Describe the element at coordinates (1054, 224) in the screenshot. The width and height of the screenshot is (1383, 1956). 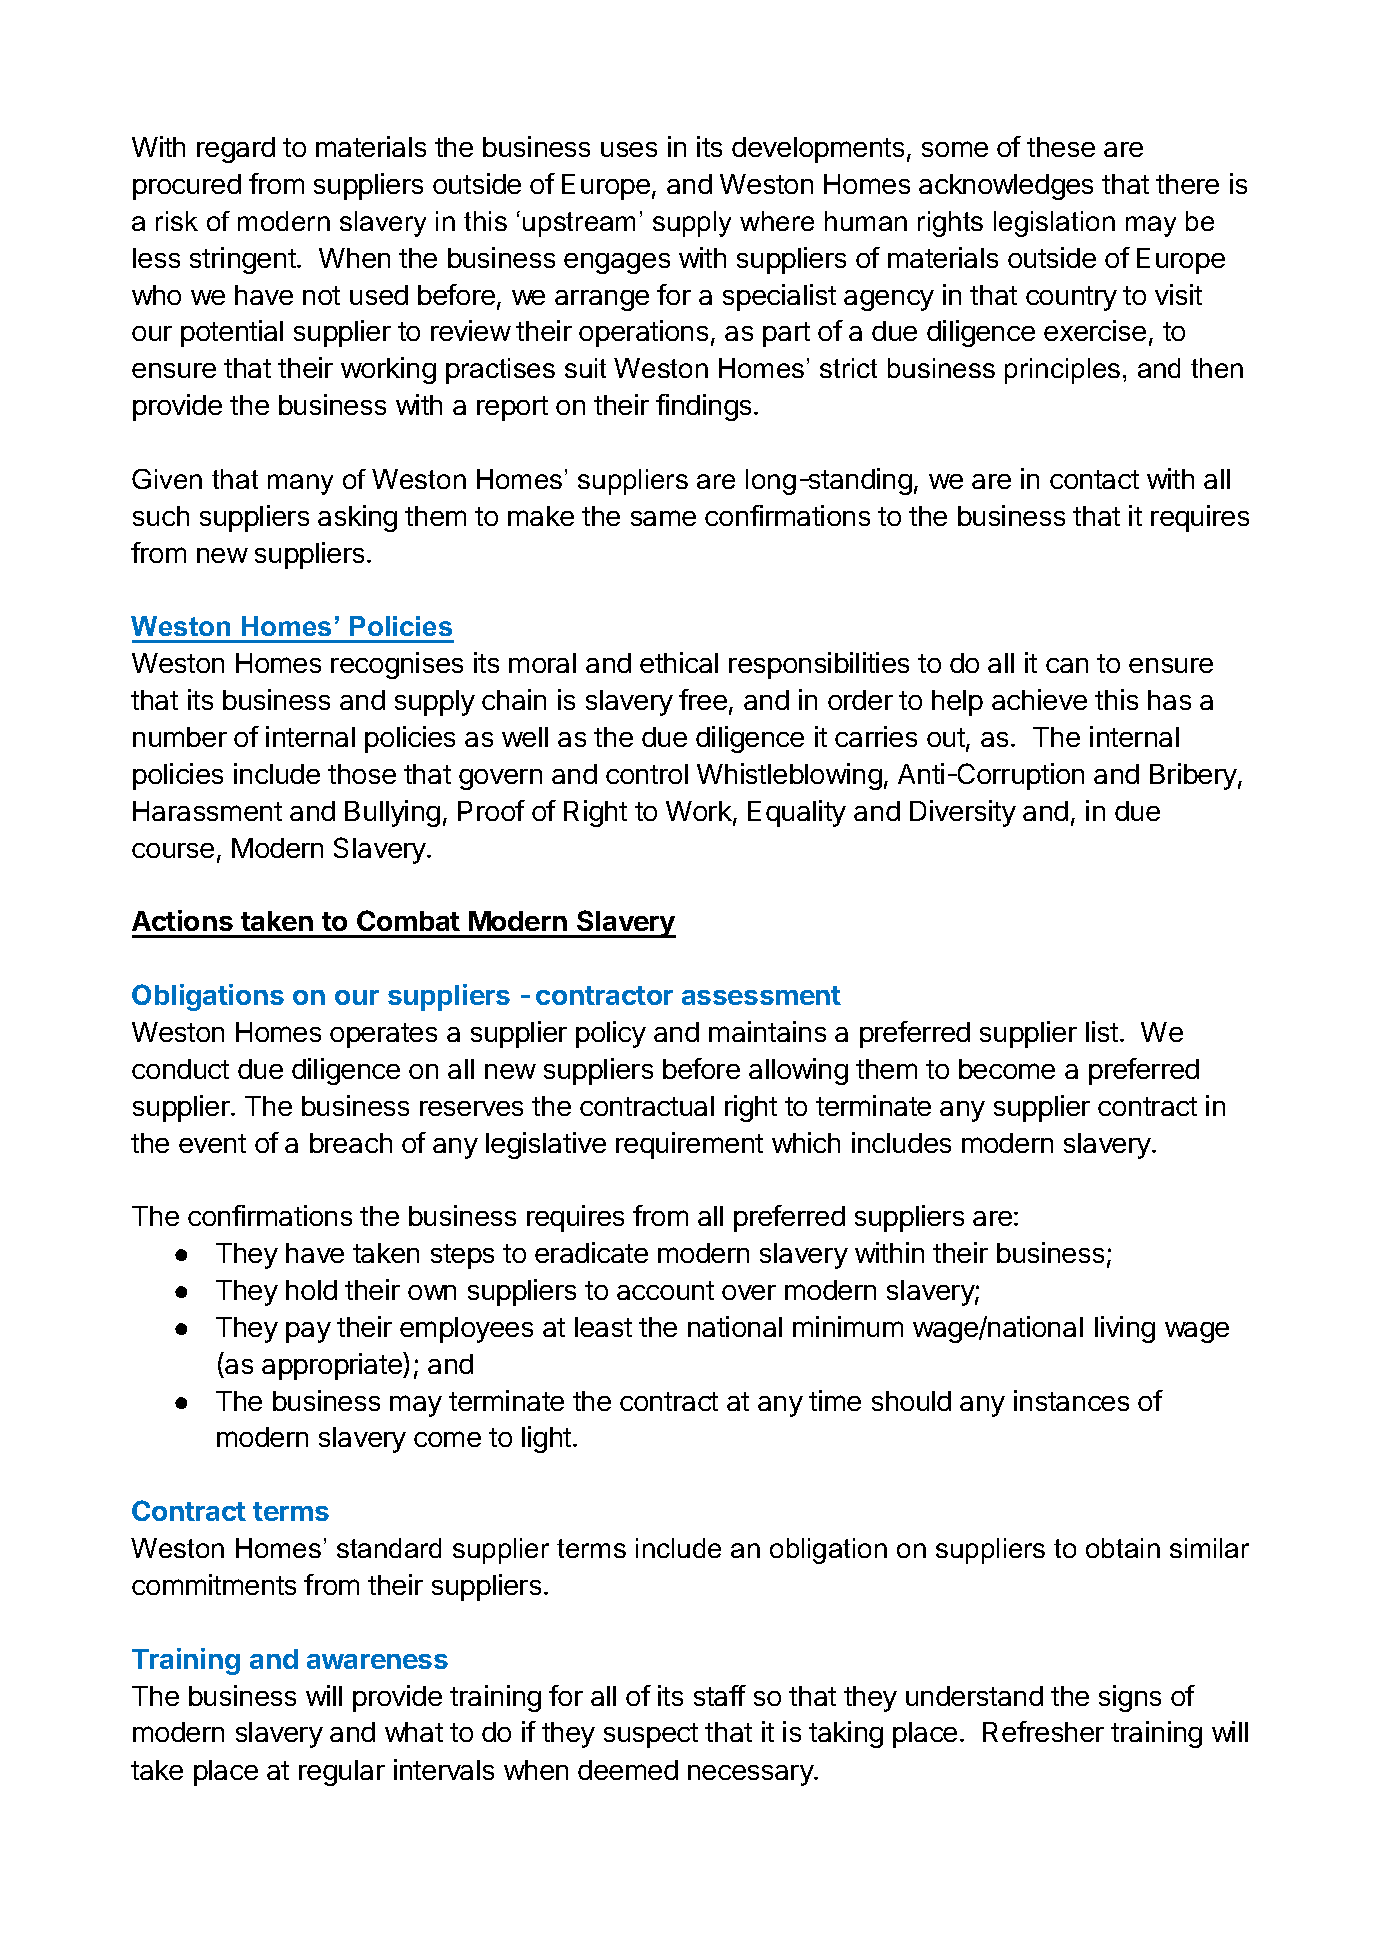
I see `legislation` at that location.
